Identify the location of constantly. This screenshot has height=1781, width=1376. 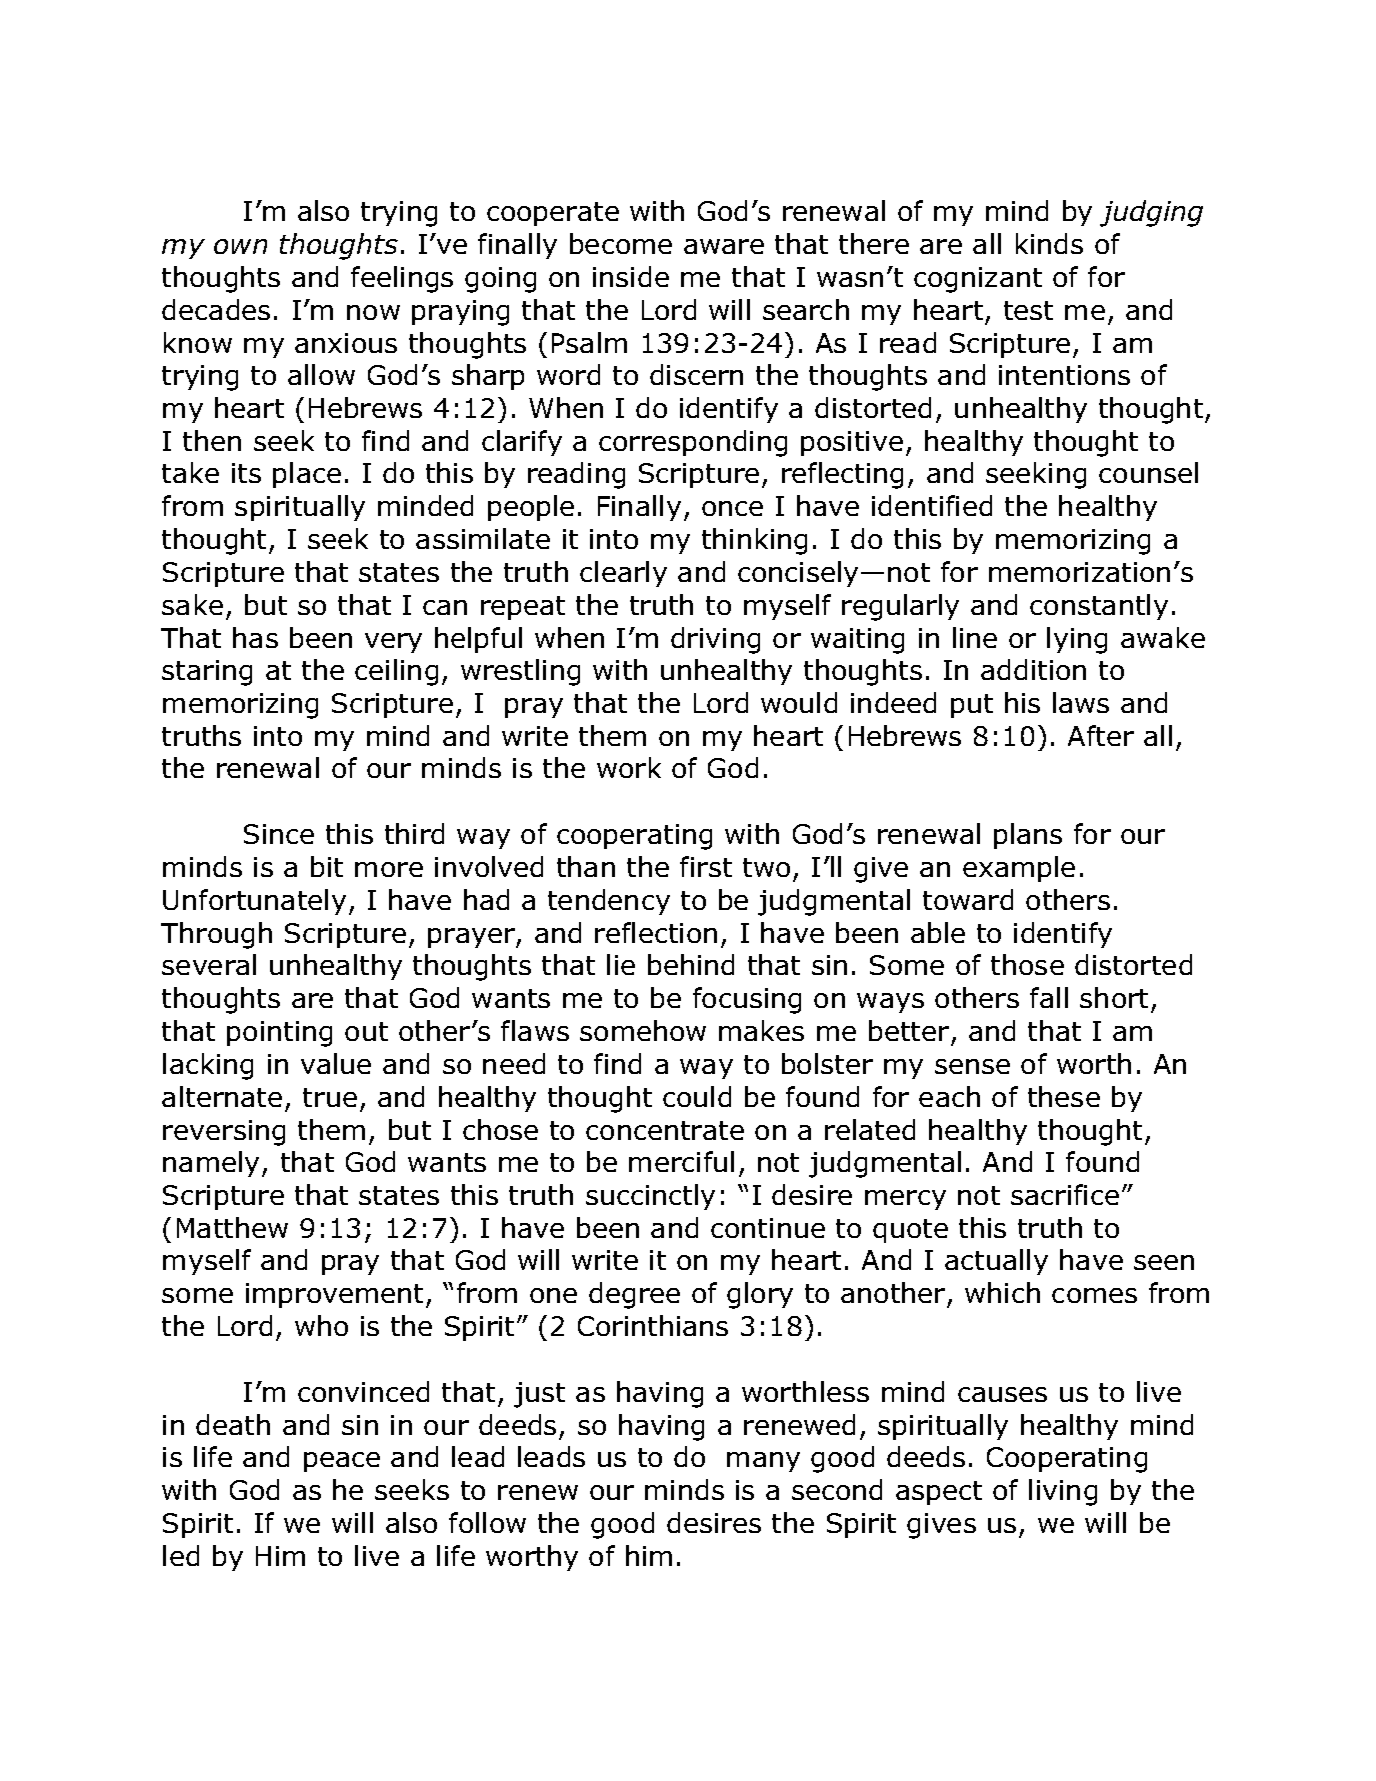
(1099, 607).
